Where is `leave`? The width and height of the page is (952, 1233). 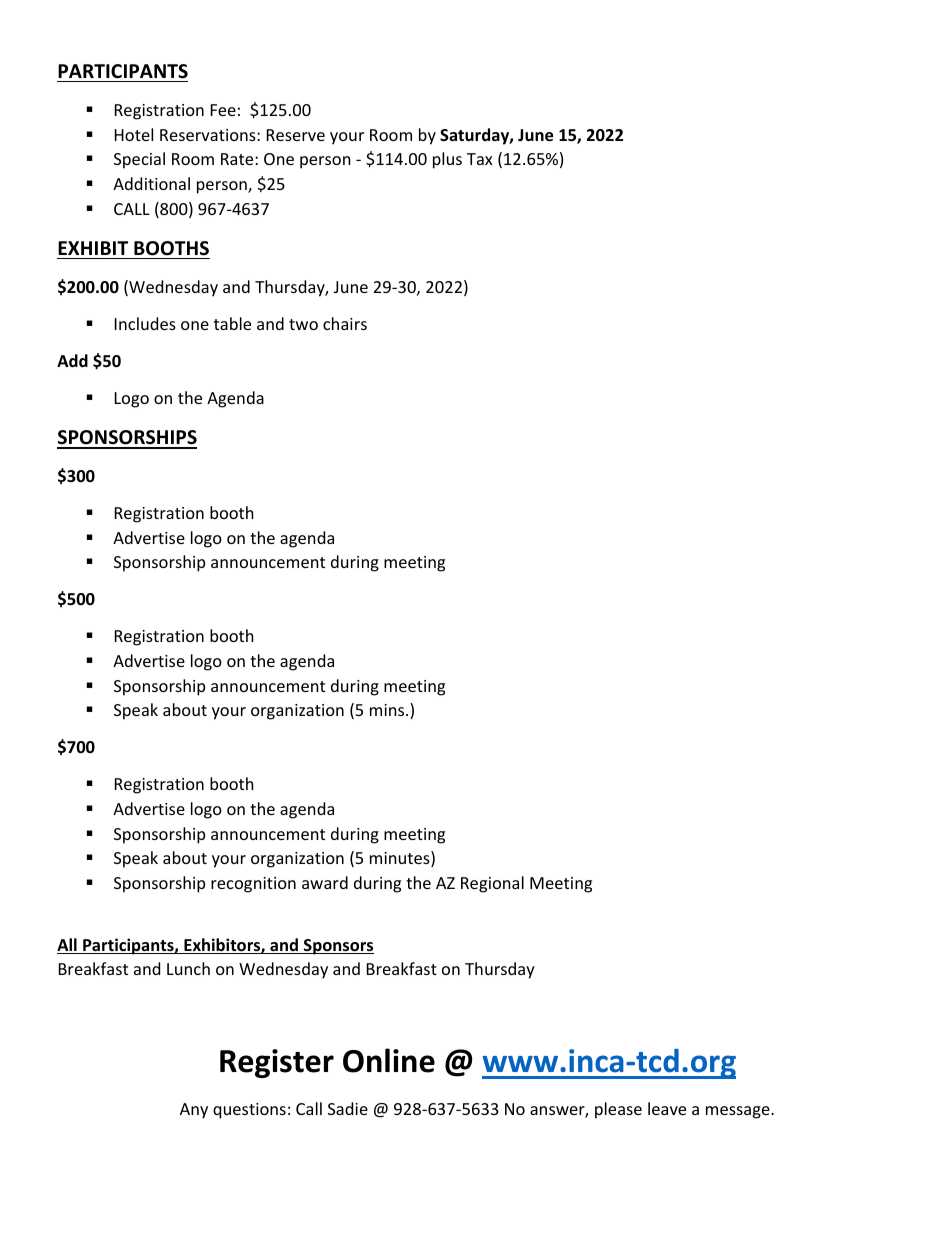
leave is located at coordinates (667, 1108).
